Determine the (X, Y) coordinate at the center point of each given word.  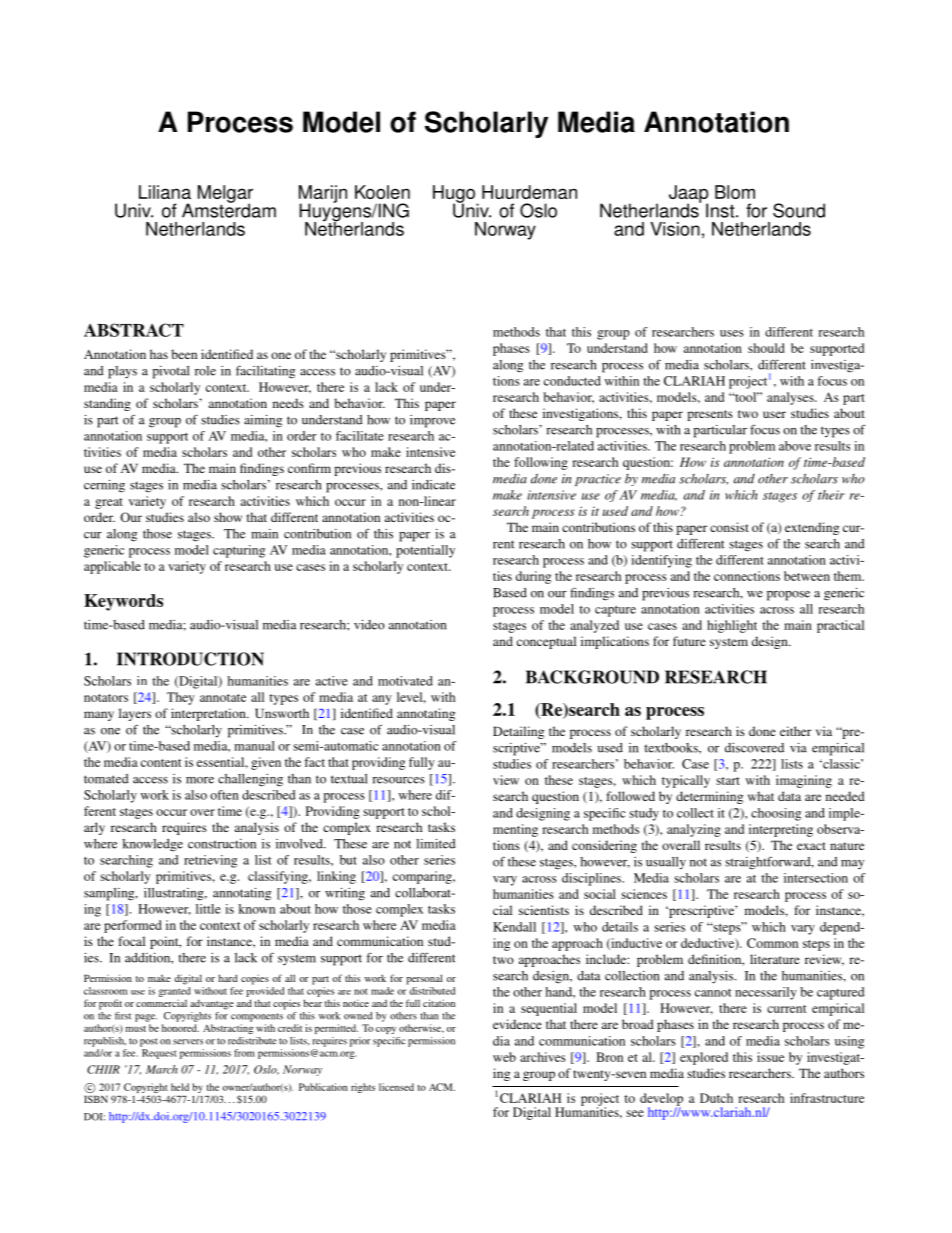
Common (772, 943)
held (180, 1087)
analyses (791, 398)
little (208, 909)
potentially (425, 551)
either (796, 731)
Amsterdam (229, 209)
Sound (799, 210)
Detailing (518, 732)
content (161, 763)
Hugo (455, 195)
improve (432, 421)
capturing (239, 551)
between (807, 576)
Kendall (514, 927)
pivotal (171, 372)
